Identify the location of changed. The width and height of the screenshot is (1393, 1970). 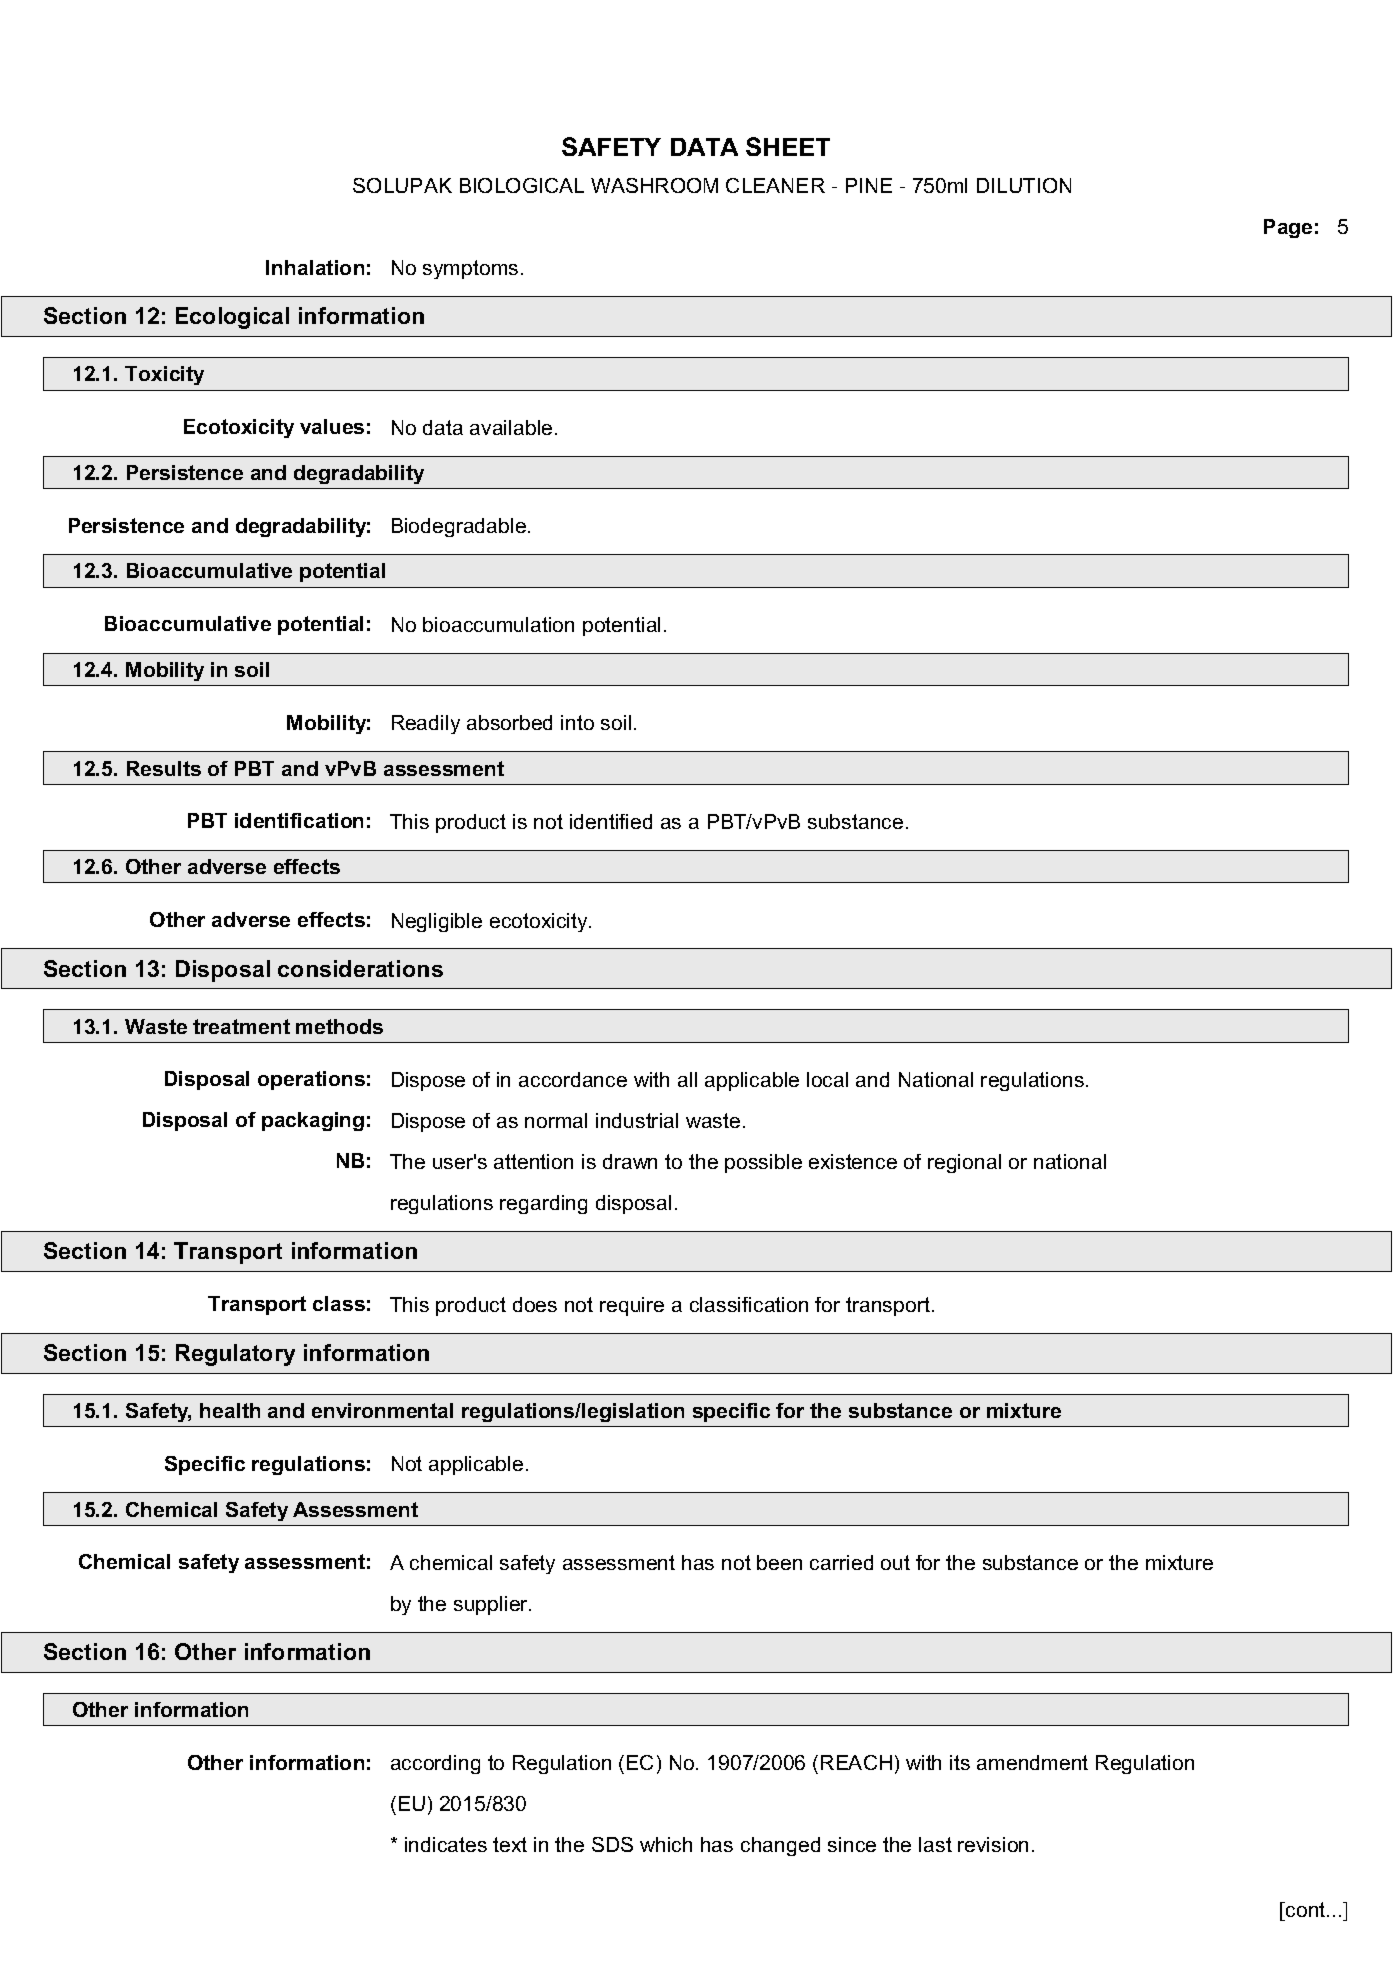
(780, 1846).
